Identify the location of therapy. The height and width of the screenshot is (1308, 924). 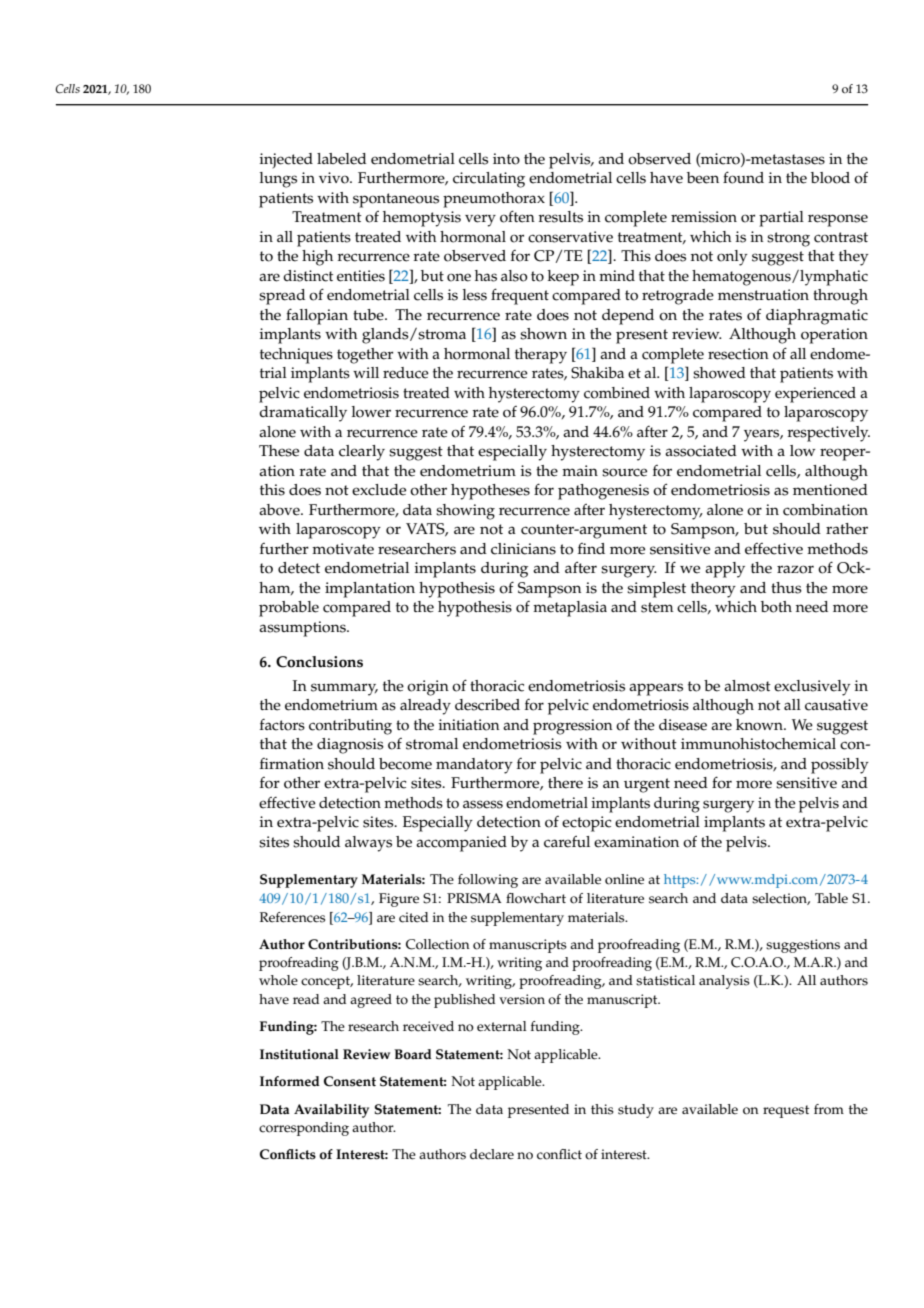
(541, 356).
